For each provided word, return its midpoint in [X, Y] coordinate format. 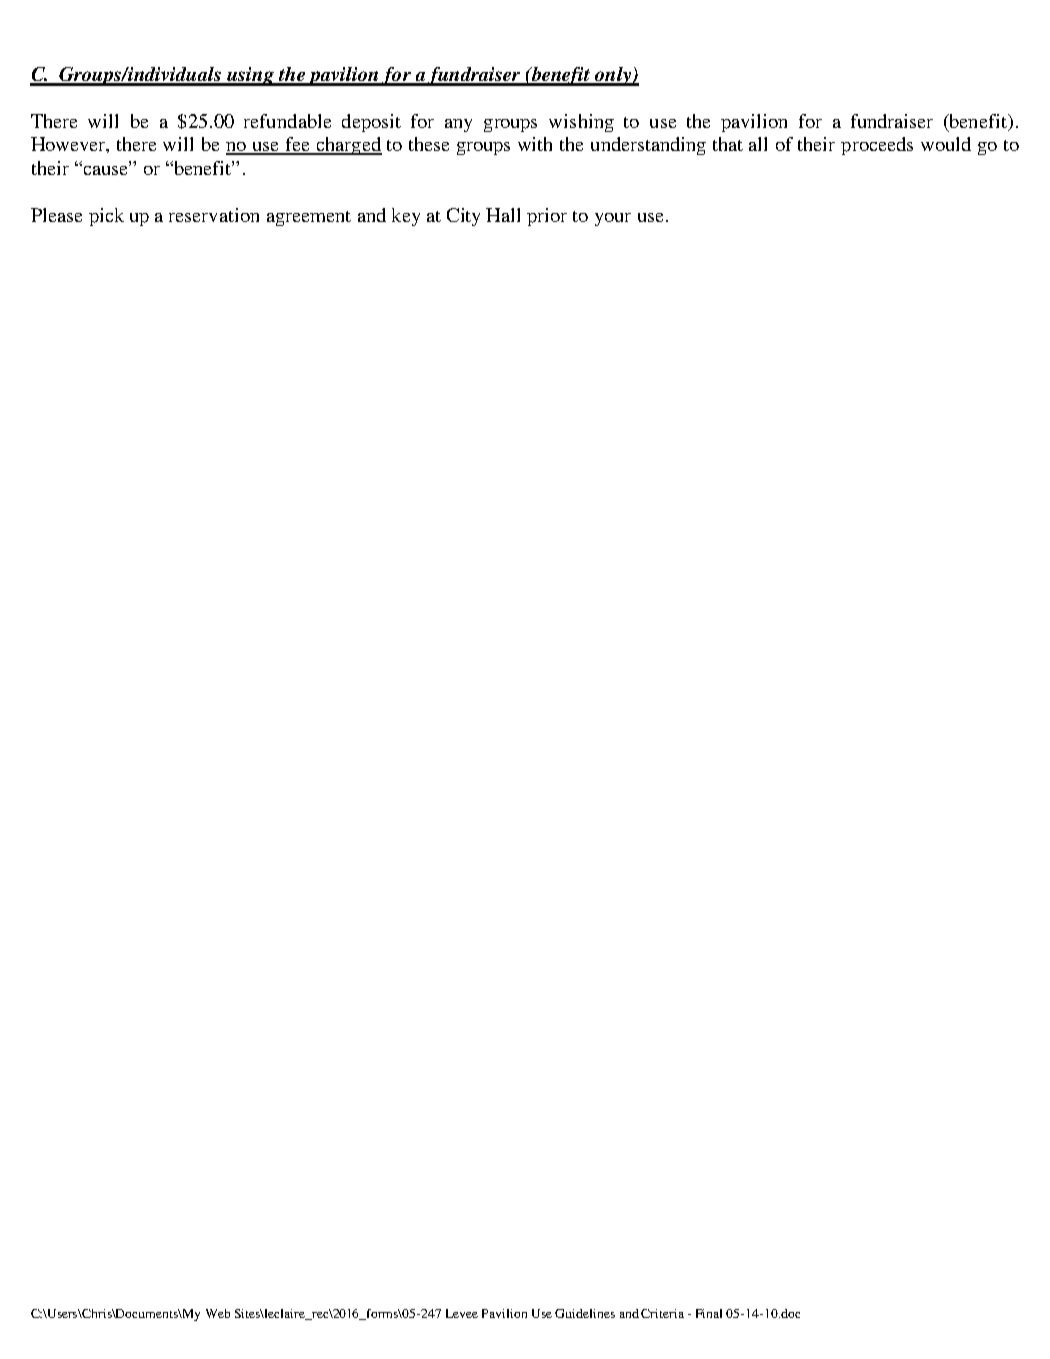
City [463, 217]
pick [106, 217]
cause [106, 169]
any [458, 125]
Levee [462, 1313]
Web [218, 1313]
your [613, 219]
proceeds [877, 146]
